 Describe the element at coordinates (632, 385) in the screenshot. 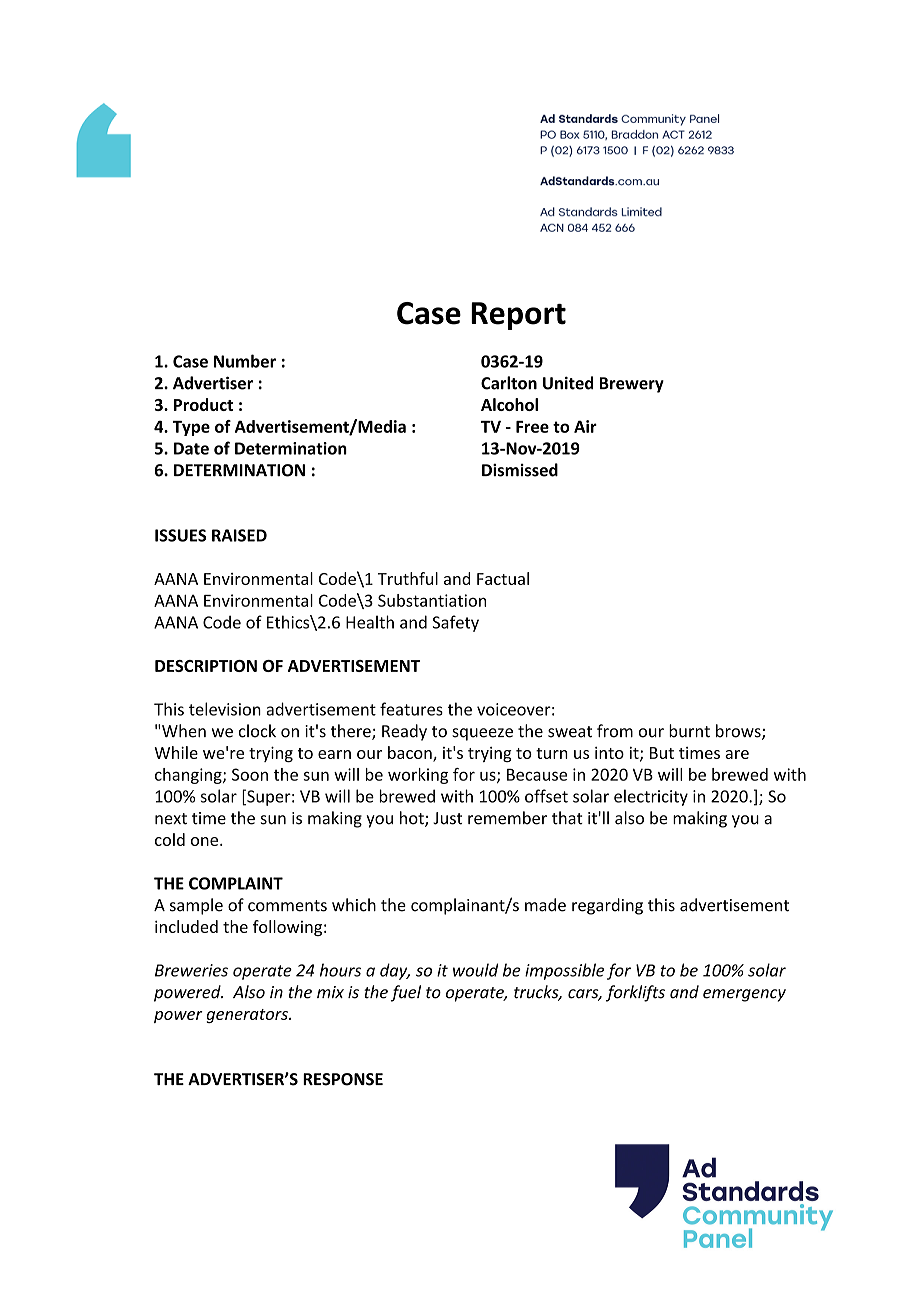

I see `Brewery` at that location.
